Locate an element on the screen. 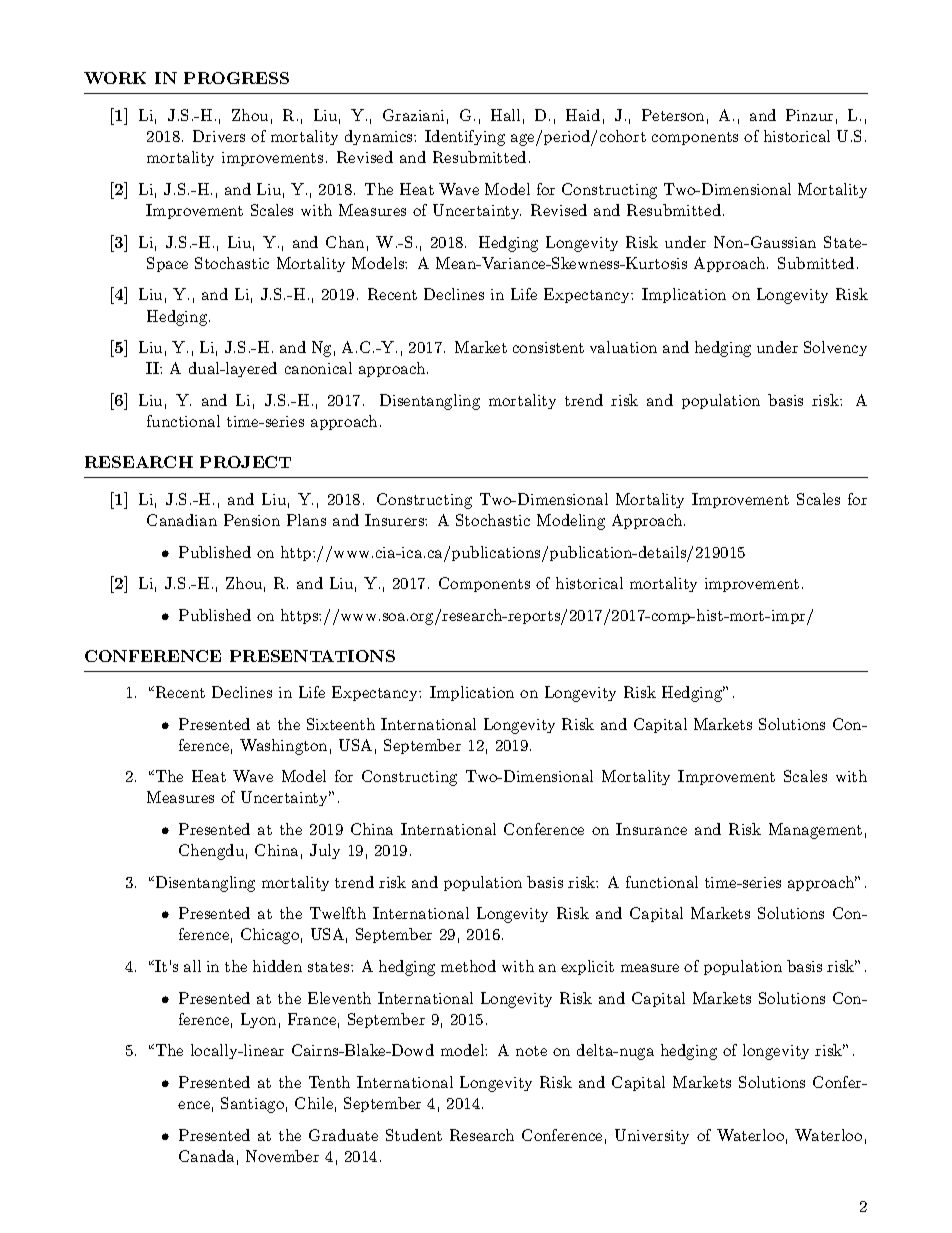  Management is located at coordinates (815, 831).
